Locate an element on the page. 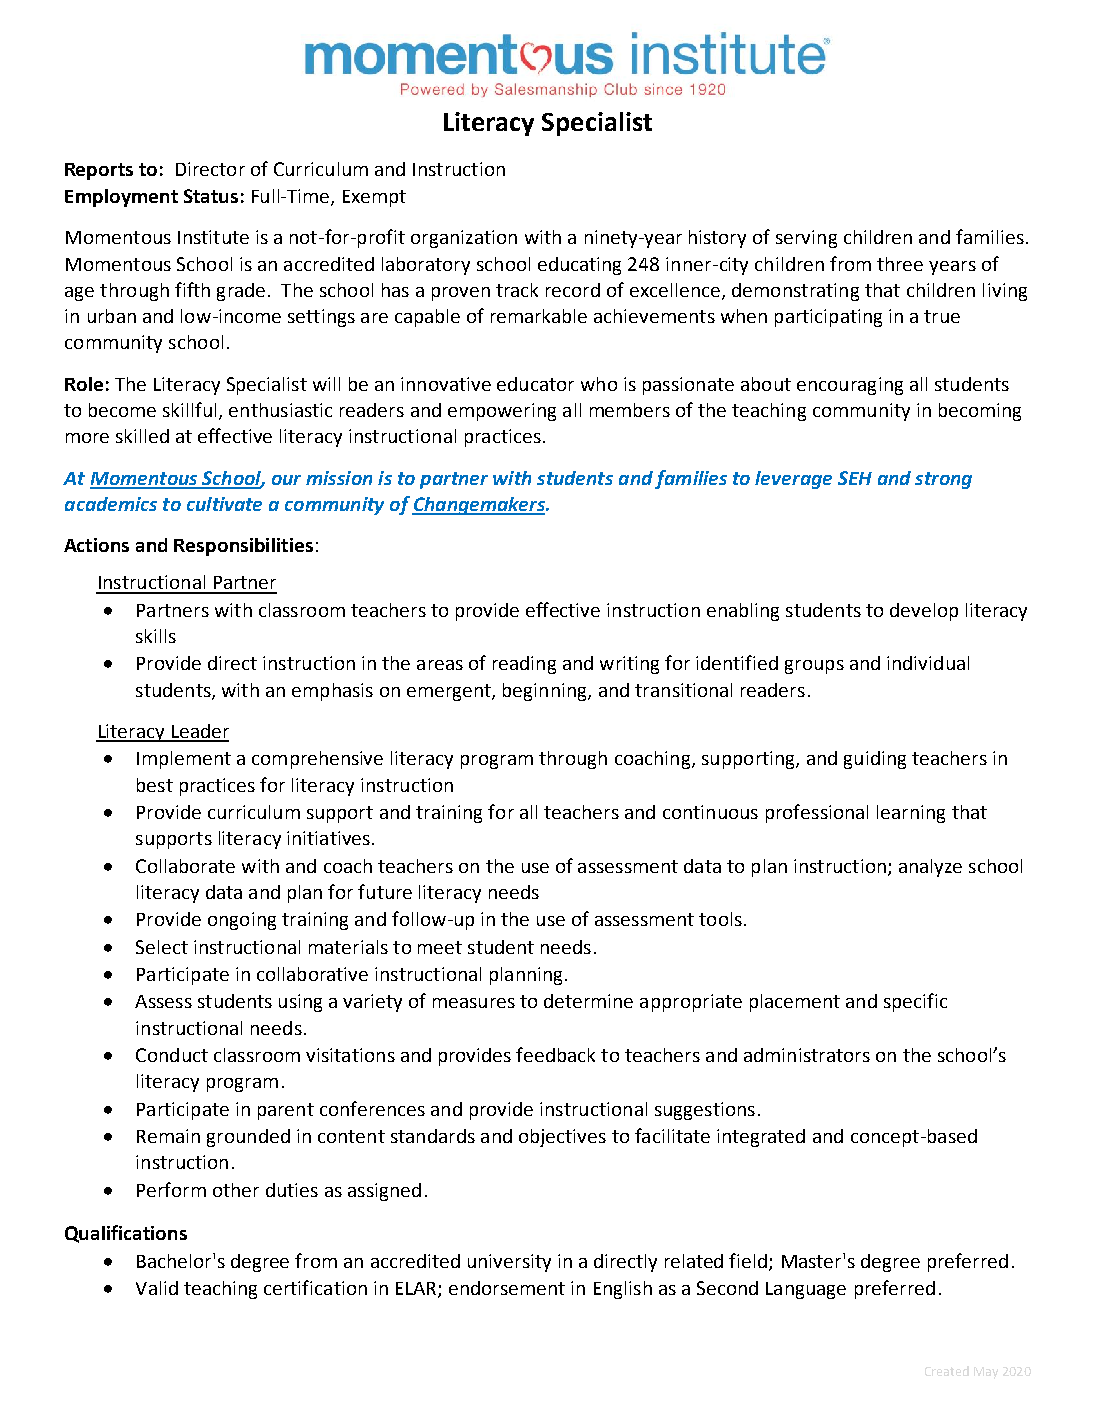 Image resolution: width=1095 pixels, height=1418 pixels. university is located at coordinates (509, 1263).
